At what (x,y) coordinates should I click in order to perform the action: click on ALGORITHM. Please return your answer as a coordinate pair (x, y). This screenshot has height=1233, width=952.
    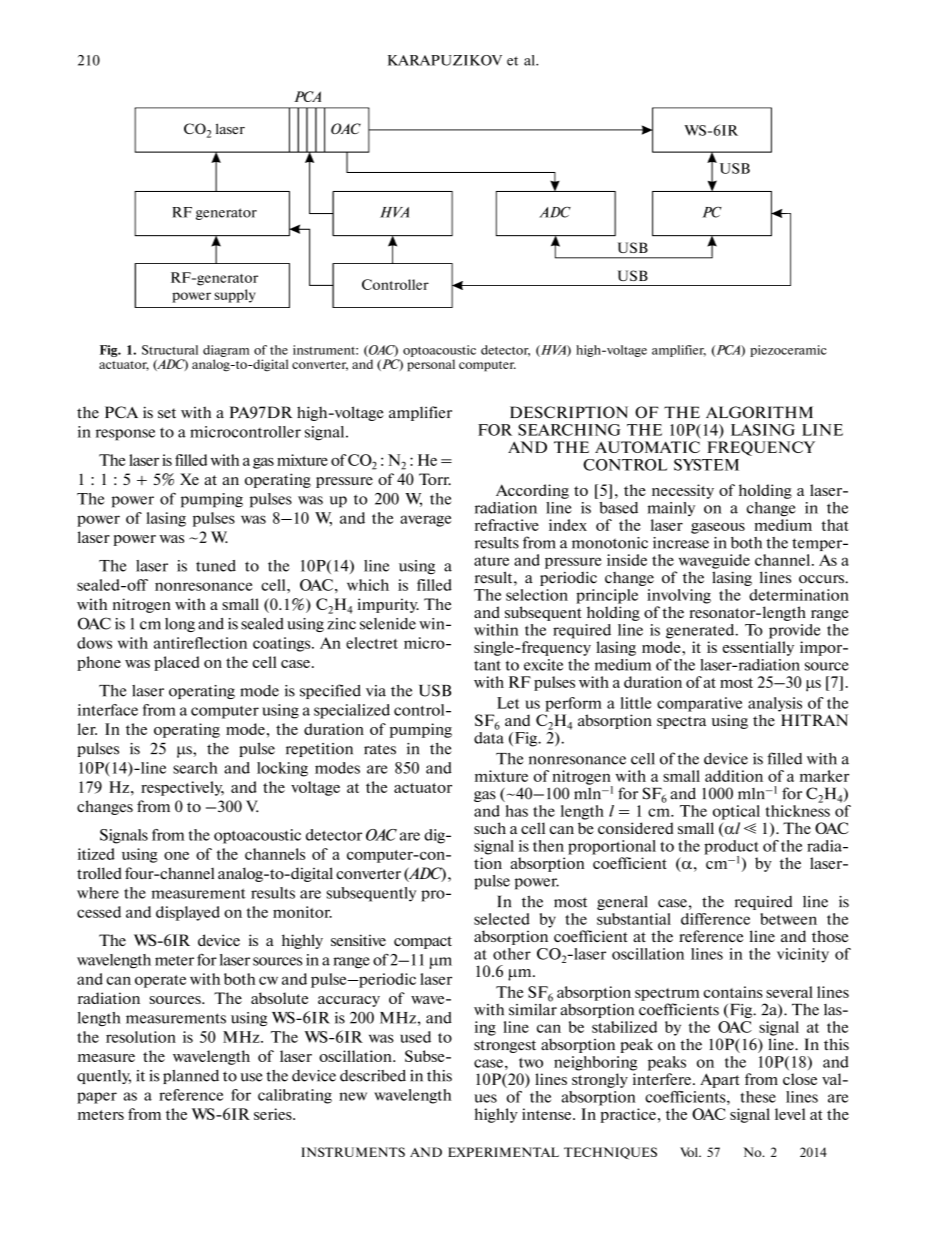
    Looking at the image, I should click on (759, 412).
